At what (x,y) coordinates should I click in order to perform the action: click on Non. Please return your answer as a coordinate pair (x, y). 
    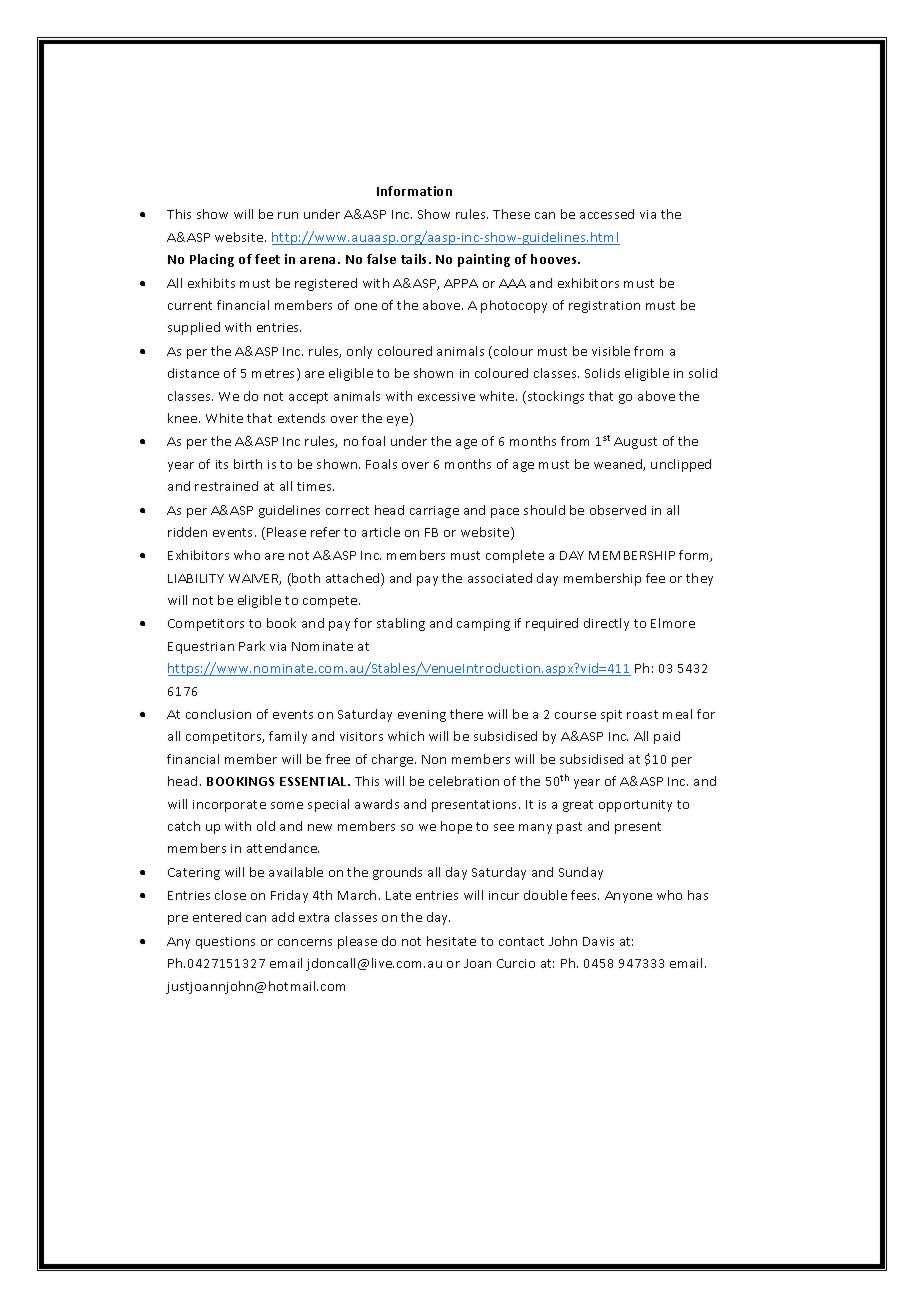
    Looking at the image, I should click on (434, 759).
